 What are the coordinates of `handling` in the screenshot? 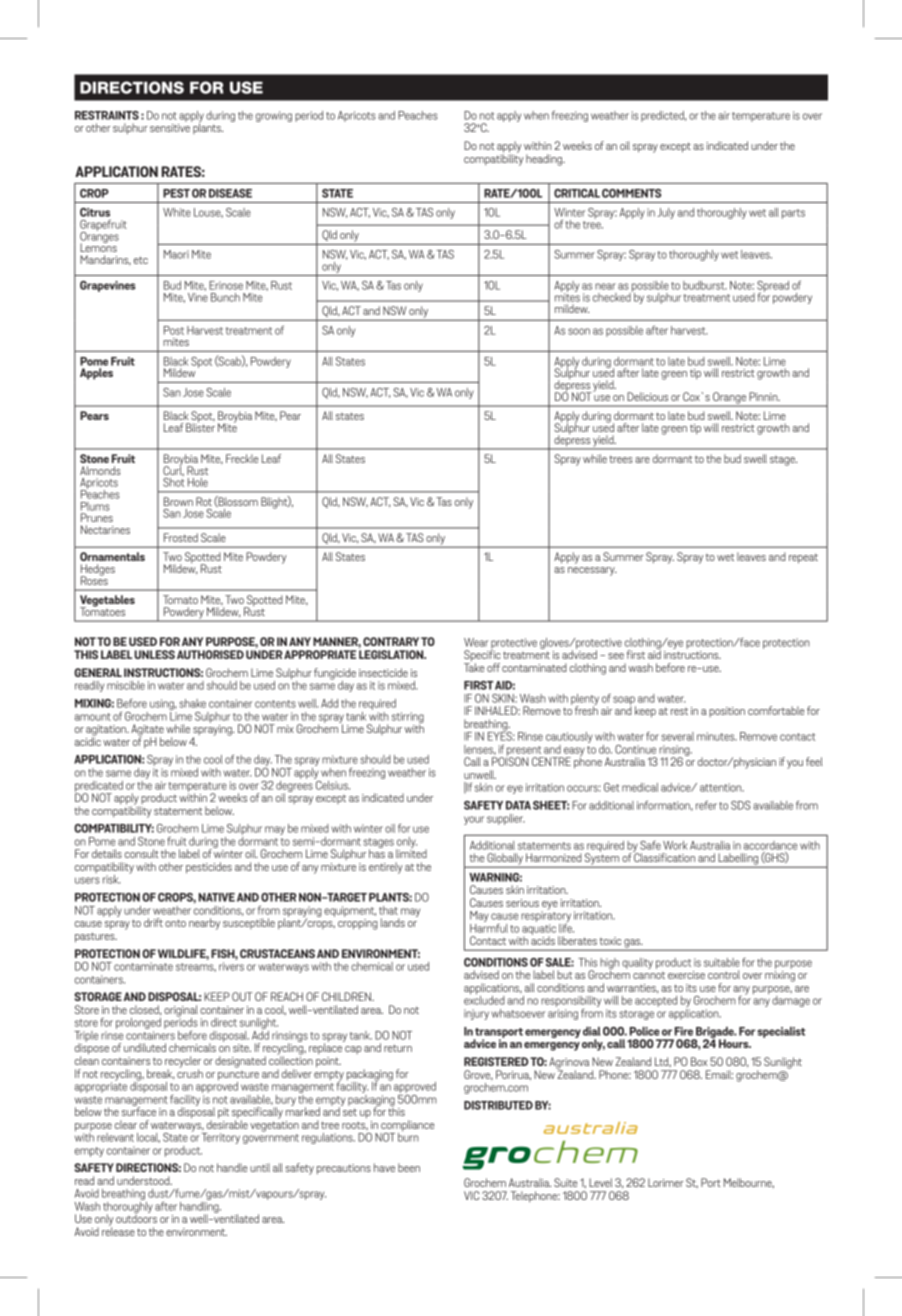 It's located at (200, 1207).
